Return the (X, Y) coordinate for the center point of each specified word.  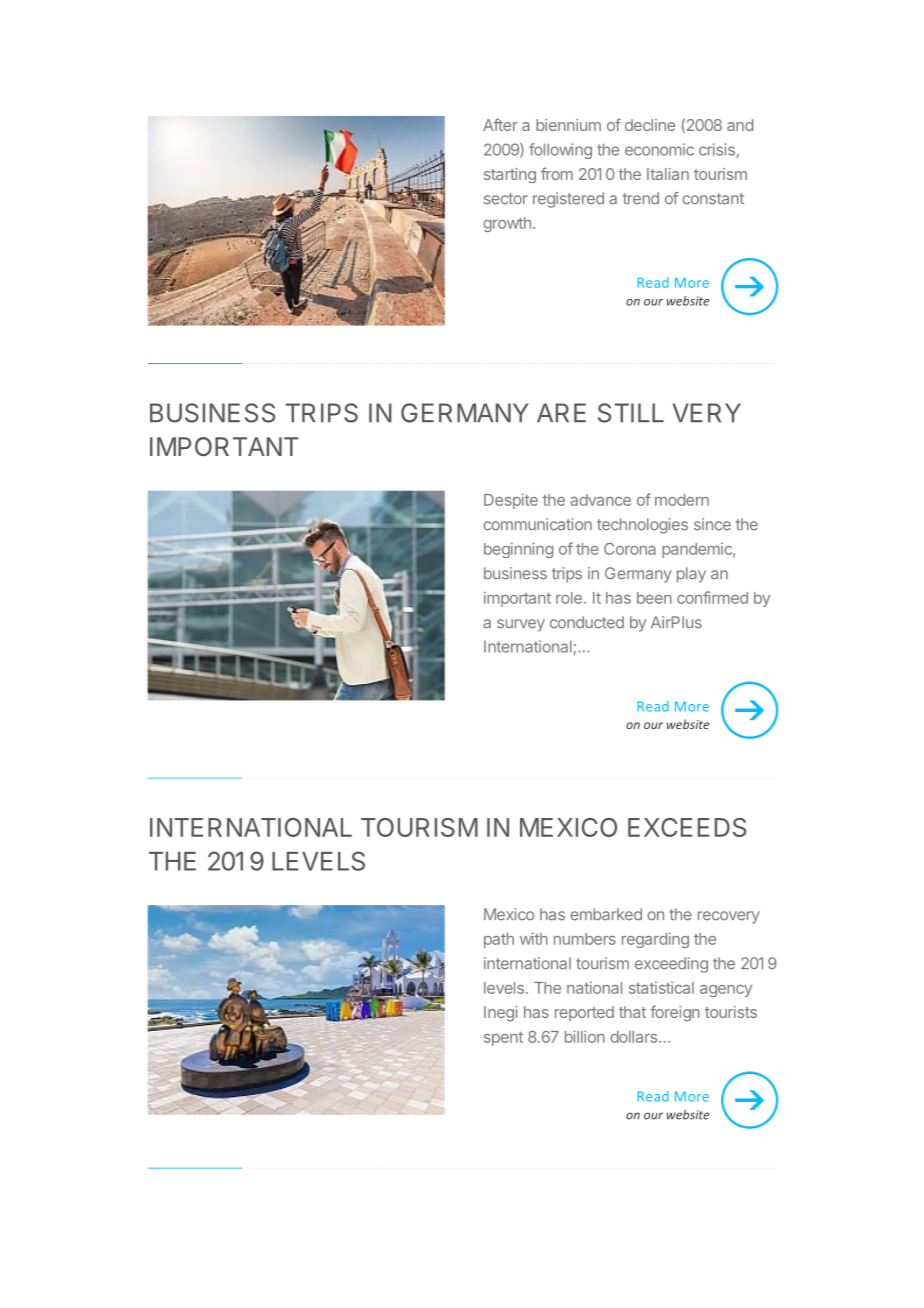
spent (503, 1039)
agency (726, 991)
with (534, 938)
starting (510, 175)
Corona (630, 549)
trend (641, 198)
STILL (631, 413)
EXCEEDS (687, 827)
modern (682, 500)
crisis (717, 149)
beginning (518, 550)
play (691, 575)
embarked (606, 914)
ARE (561, 412)
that (632, 1012)
